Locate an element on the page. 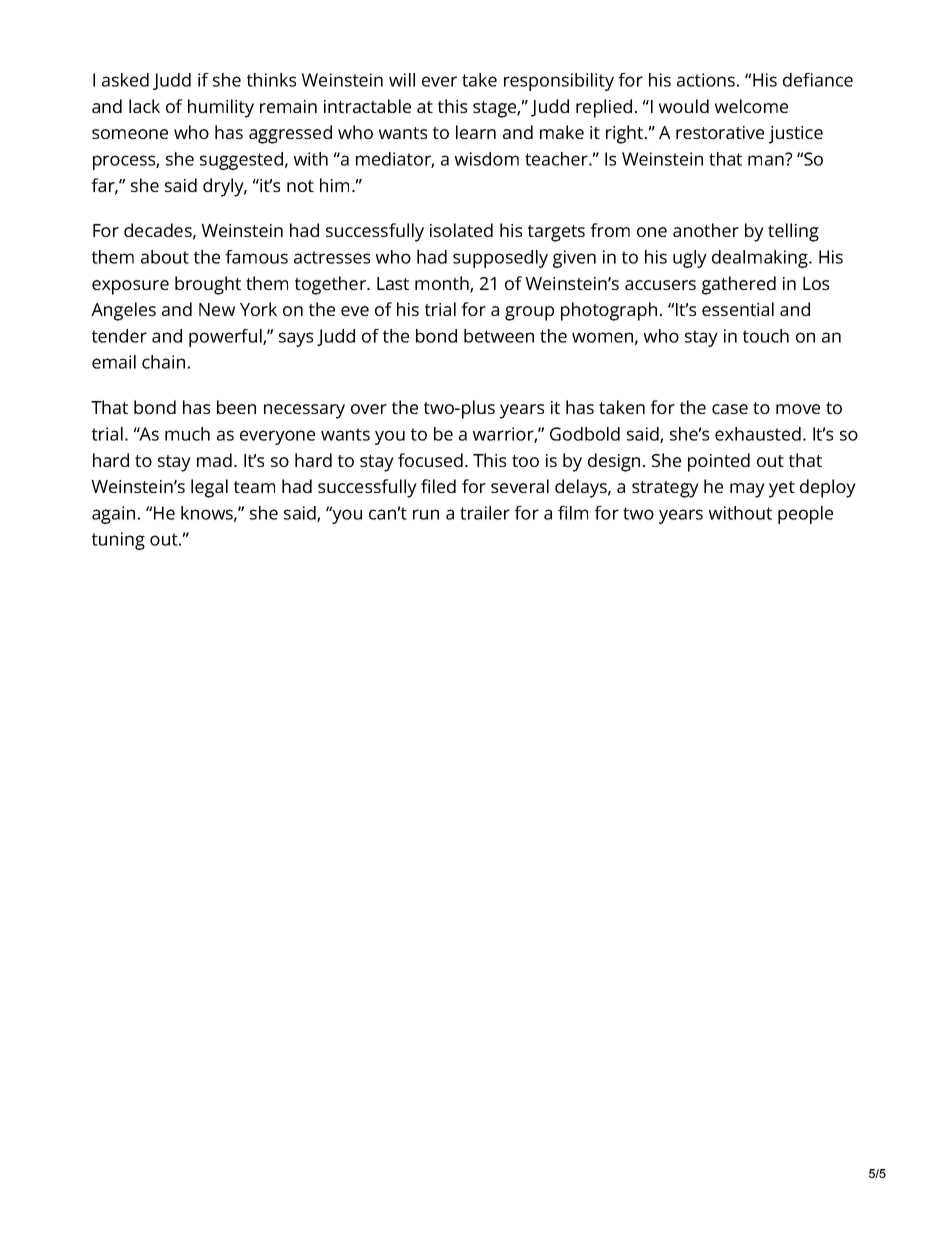  humility is located at coordinates (221, 108).
